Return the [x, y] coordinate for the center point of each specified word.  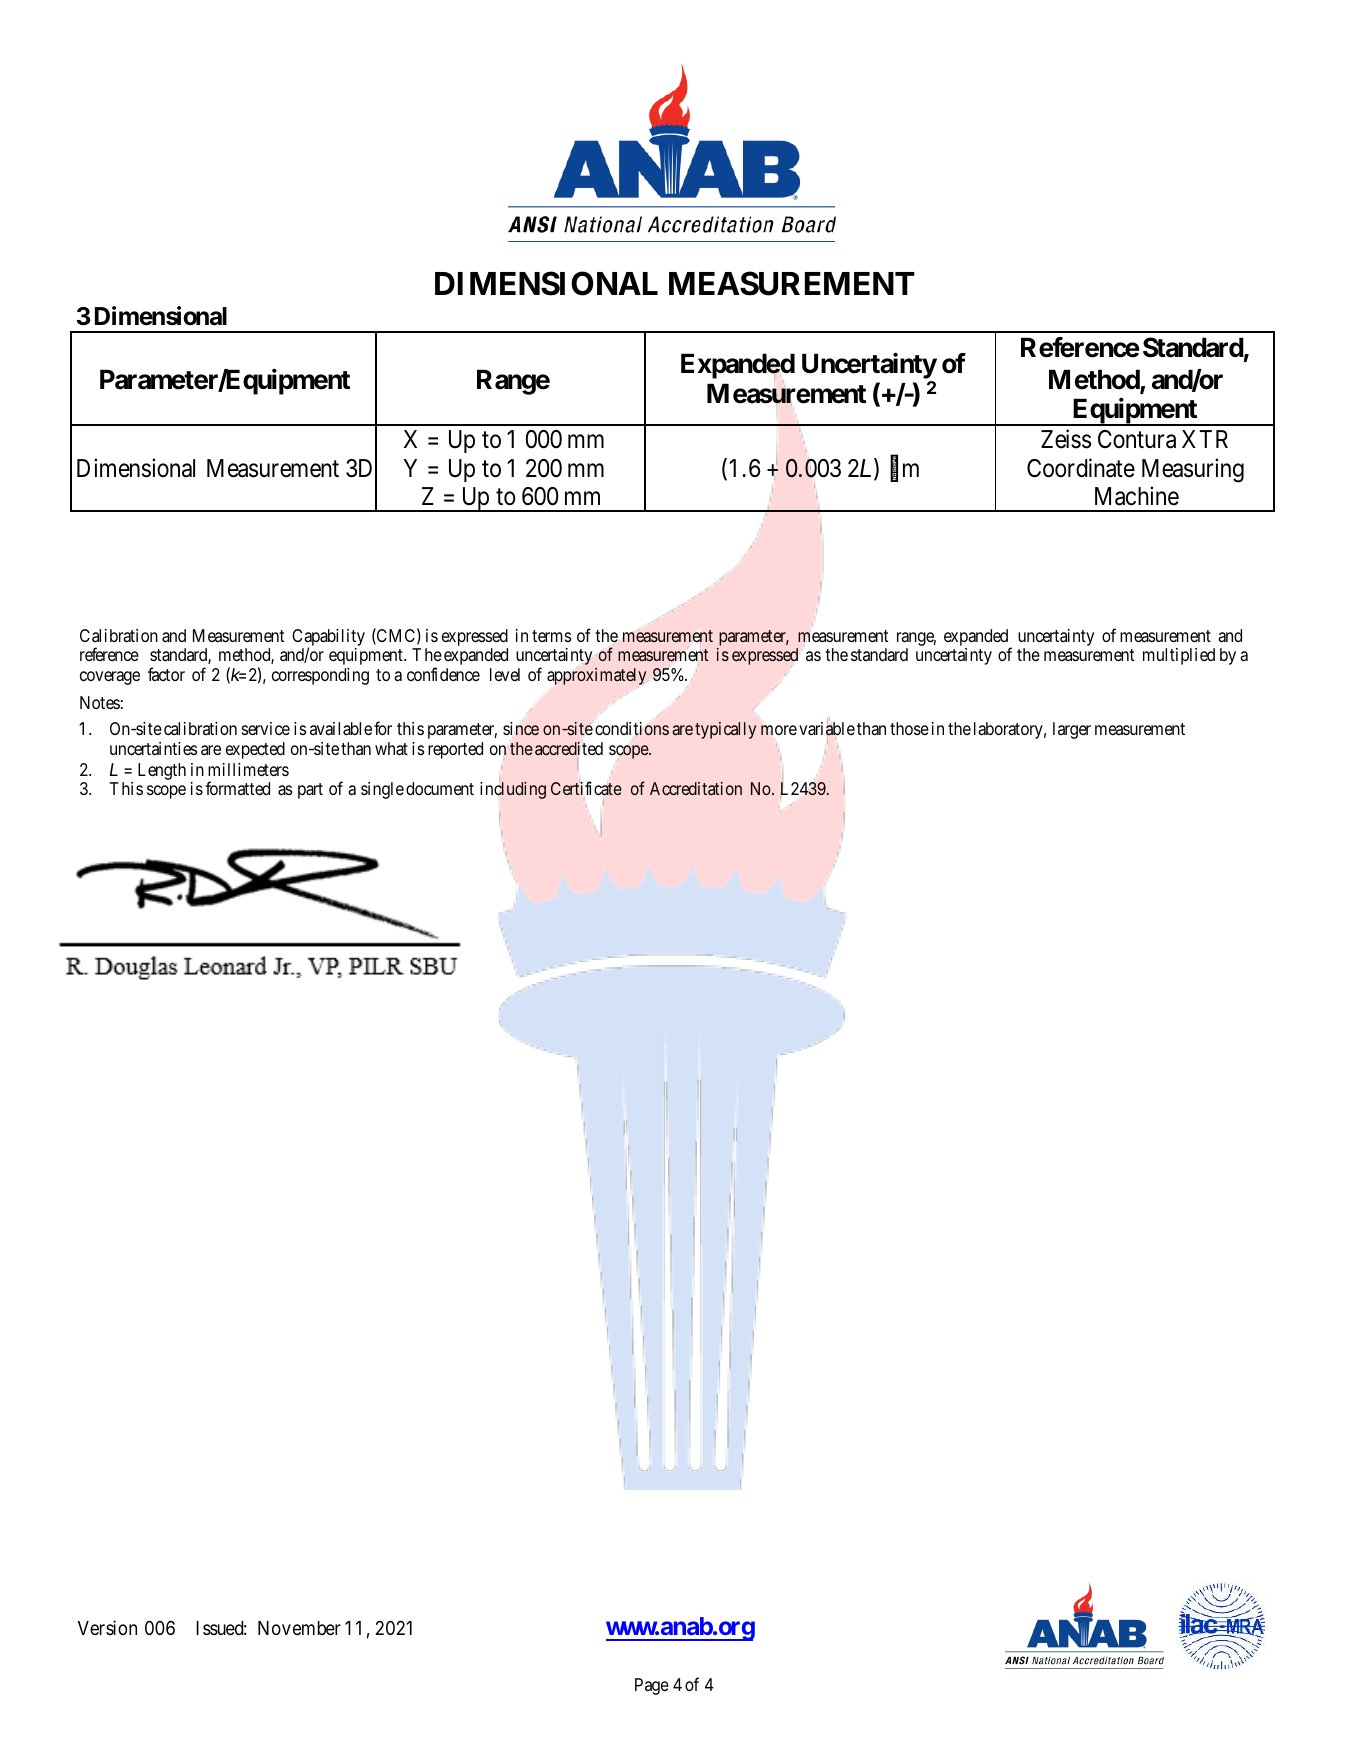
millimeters [248, 769]
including [513, 790]
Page [652, 1686]
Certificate [586, 788]
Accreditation [696, 788]
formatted [237, 788]
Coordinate [1081, 468]
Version [107, 1627]
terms [551, 636]
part [310, 791]
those [909, 728]
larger [1072, 730]
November [299, 1628]
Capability [328, 639]
